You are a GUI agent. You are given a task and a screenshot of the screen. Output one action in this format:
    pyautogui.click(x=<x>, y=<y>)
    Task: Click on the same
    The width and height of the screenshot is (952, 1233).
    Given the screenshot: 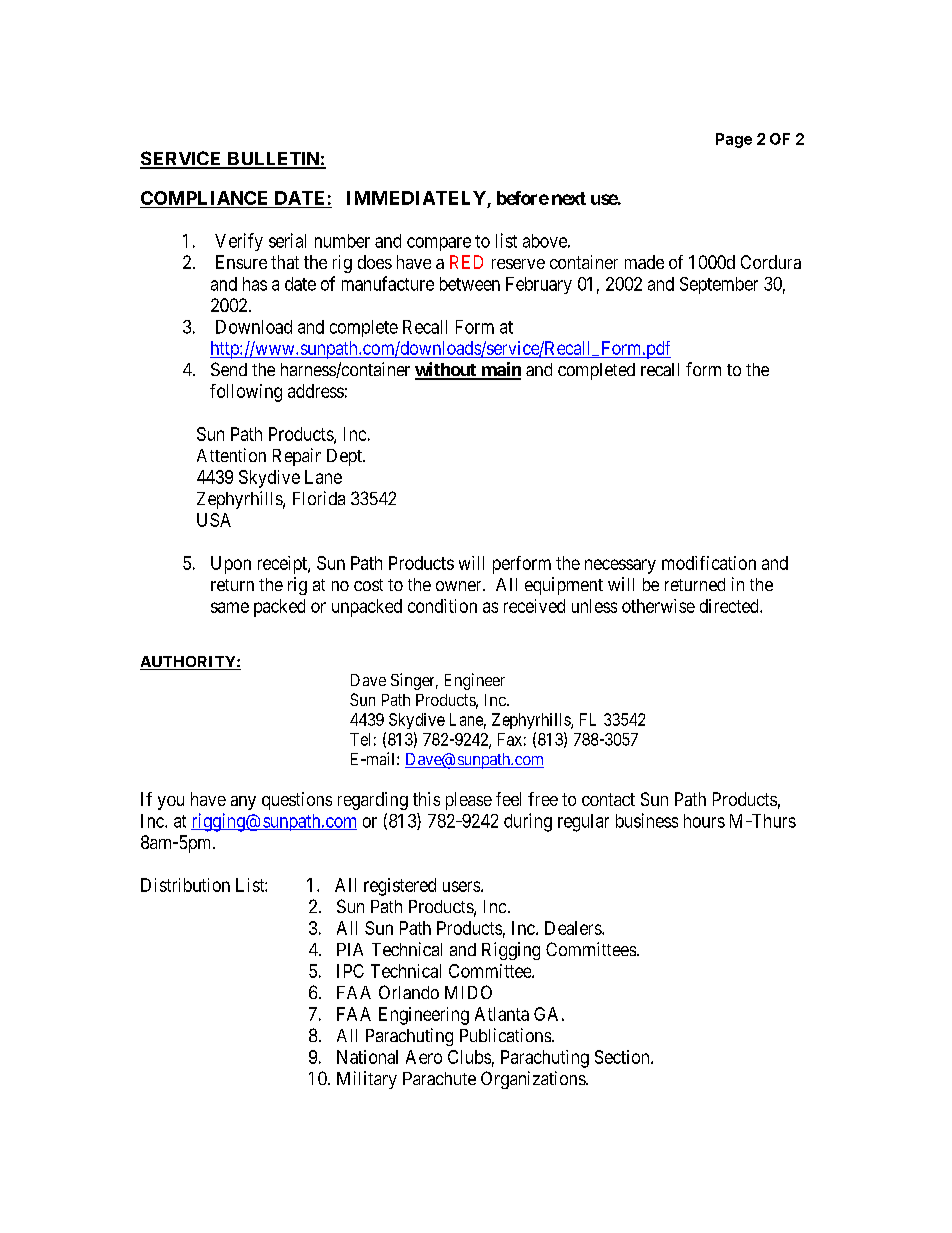 What is the action you would take?
    pyautogui.click(x=230, y=607)
